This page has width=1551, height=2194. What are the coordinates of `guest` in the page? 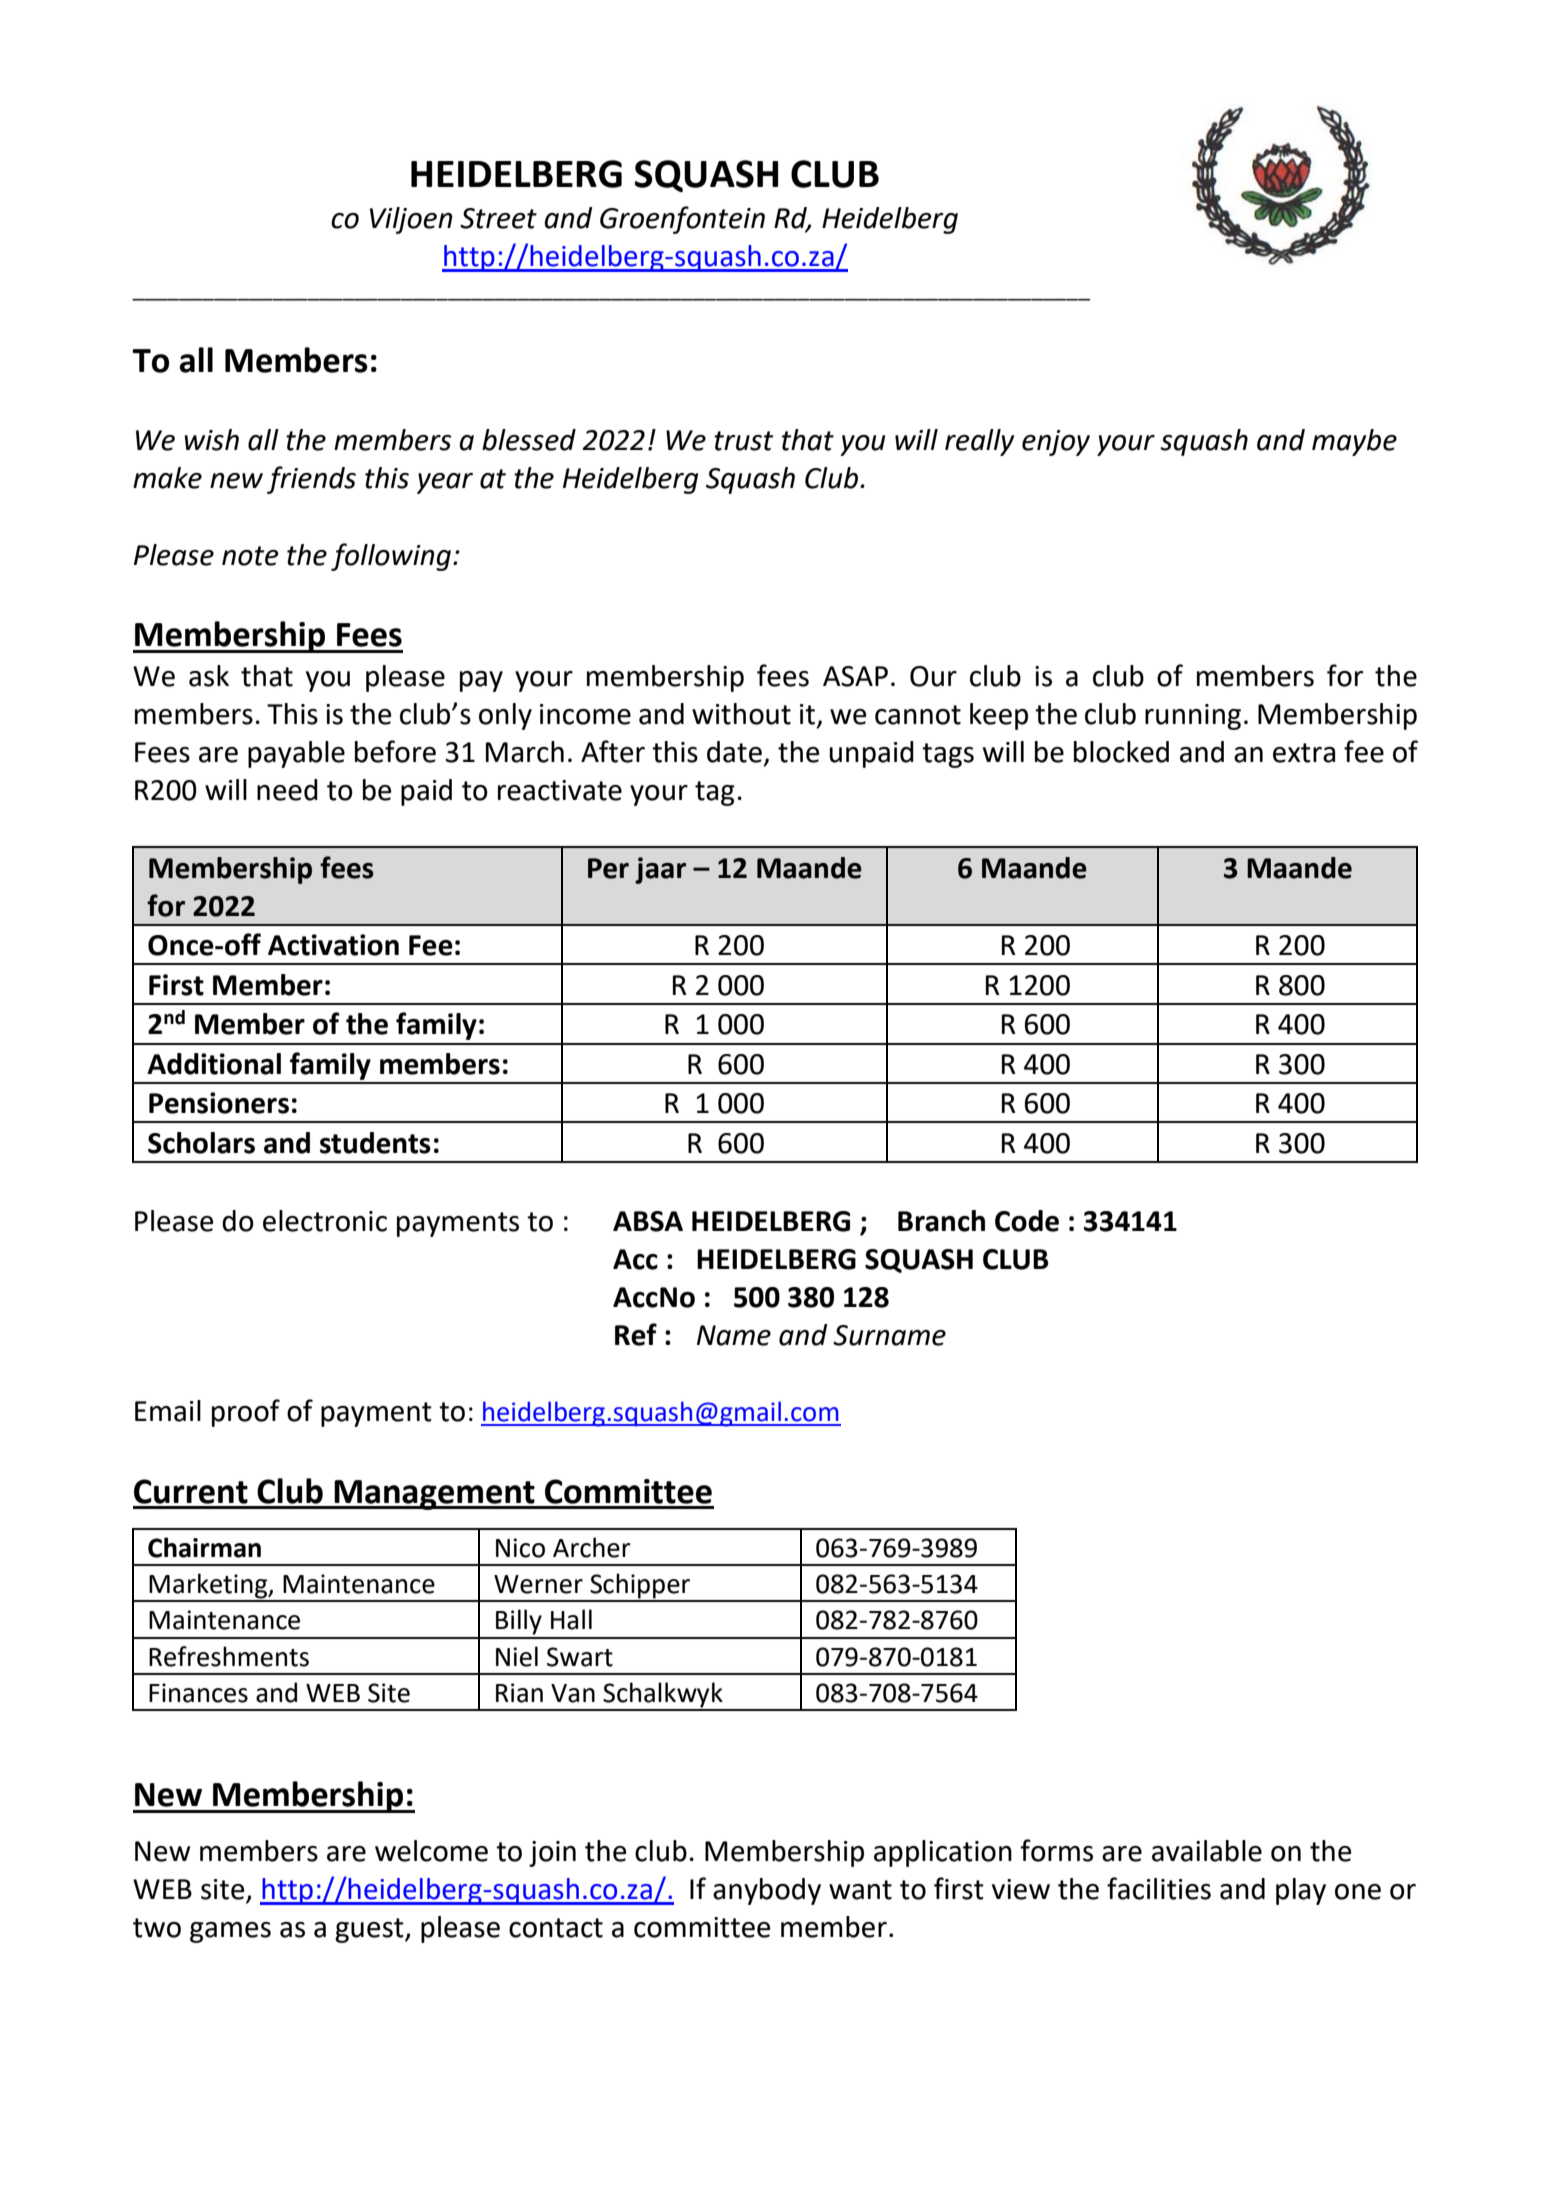 It's located at (370, 1930).
